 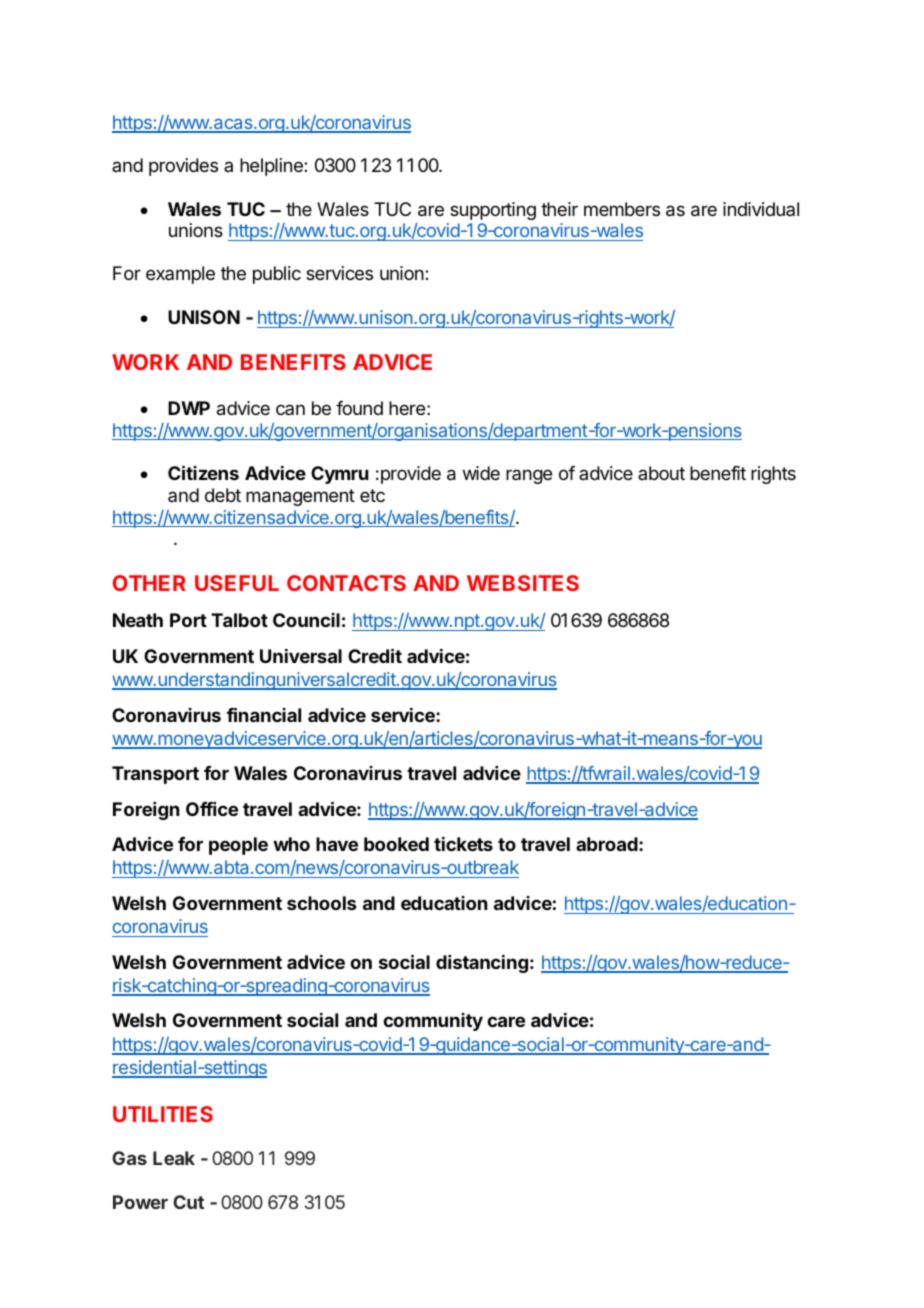 I want to click on debt, so click(x=223, y=495).
